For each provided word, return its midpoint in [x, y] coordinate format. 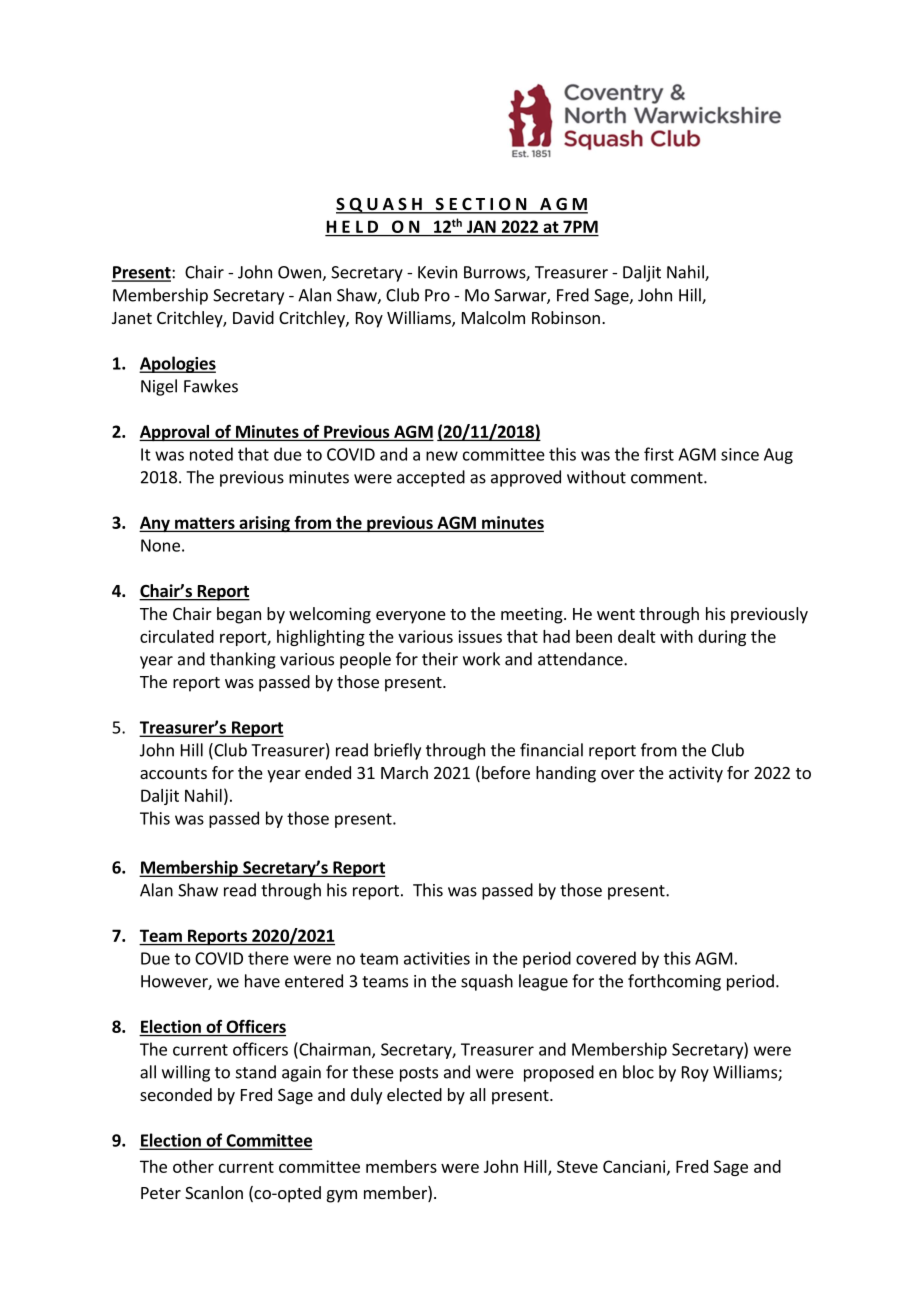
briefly [397, 751]
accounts [173, 773]
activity [696, 774]
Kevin [437, 272]
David [253, 317]
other [193, 1166]
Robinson [566, 317]
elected [414, 1094]
